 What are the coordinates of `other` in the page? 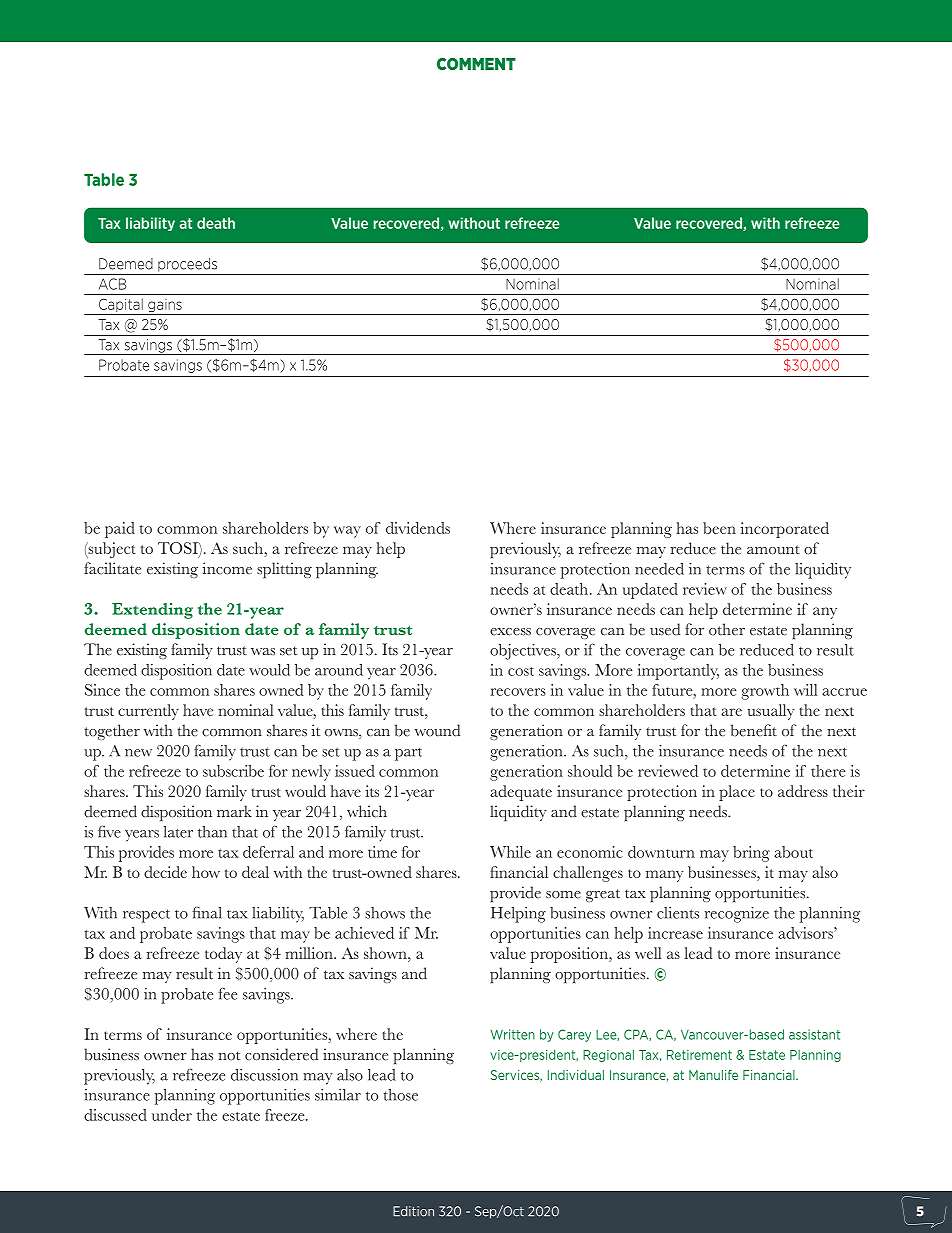 It's located at (727, 629).
